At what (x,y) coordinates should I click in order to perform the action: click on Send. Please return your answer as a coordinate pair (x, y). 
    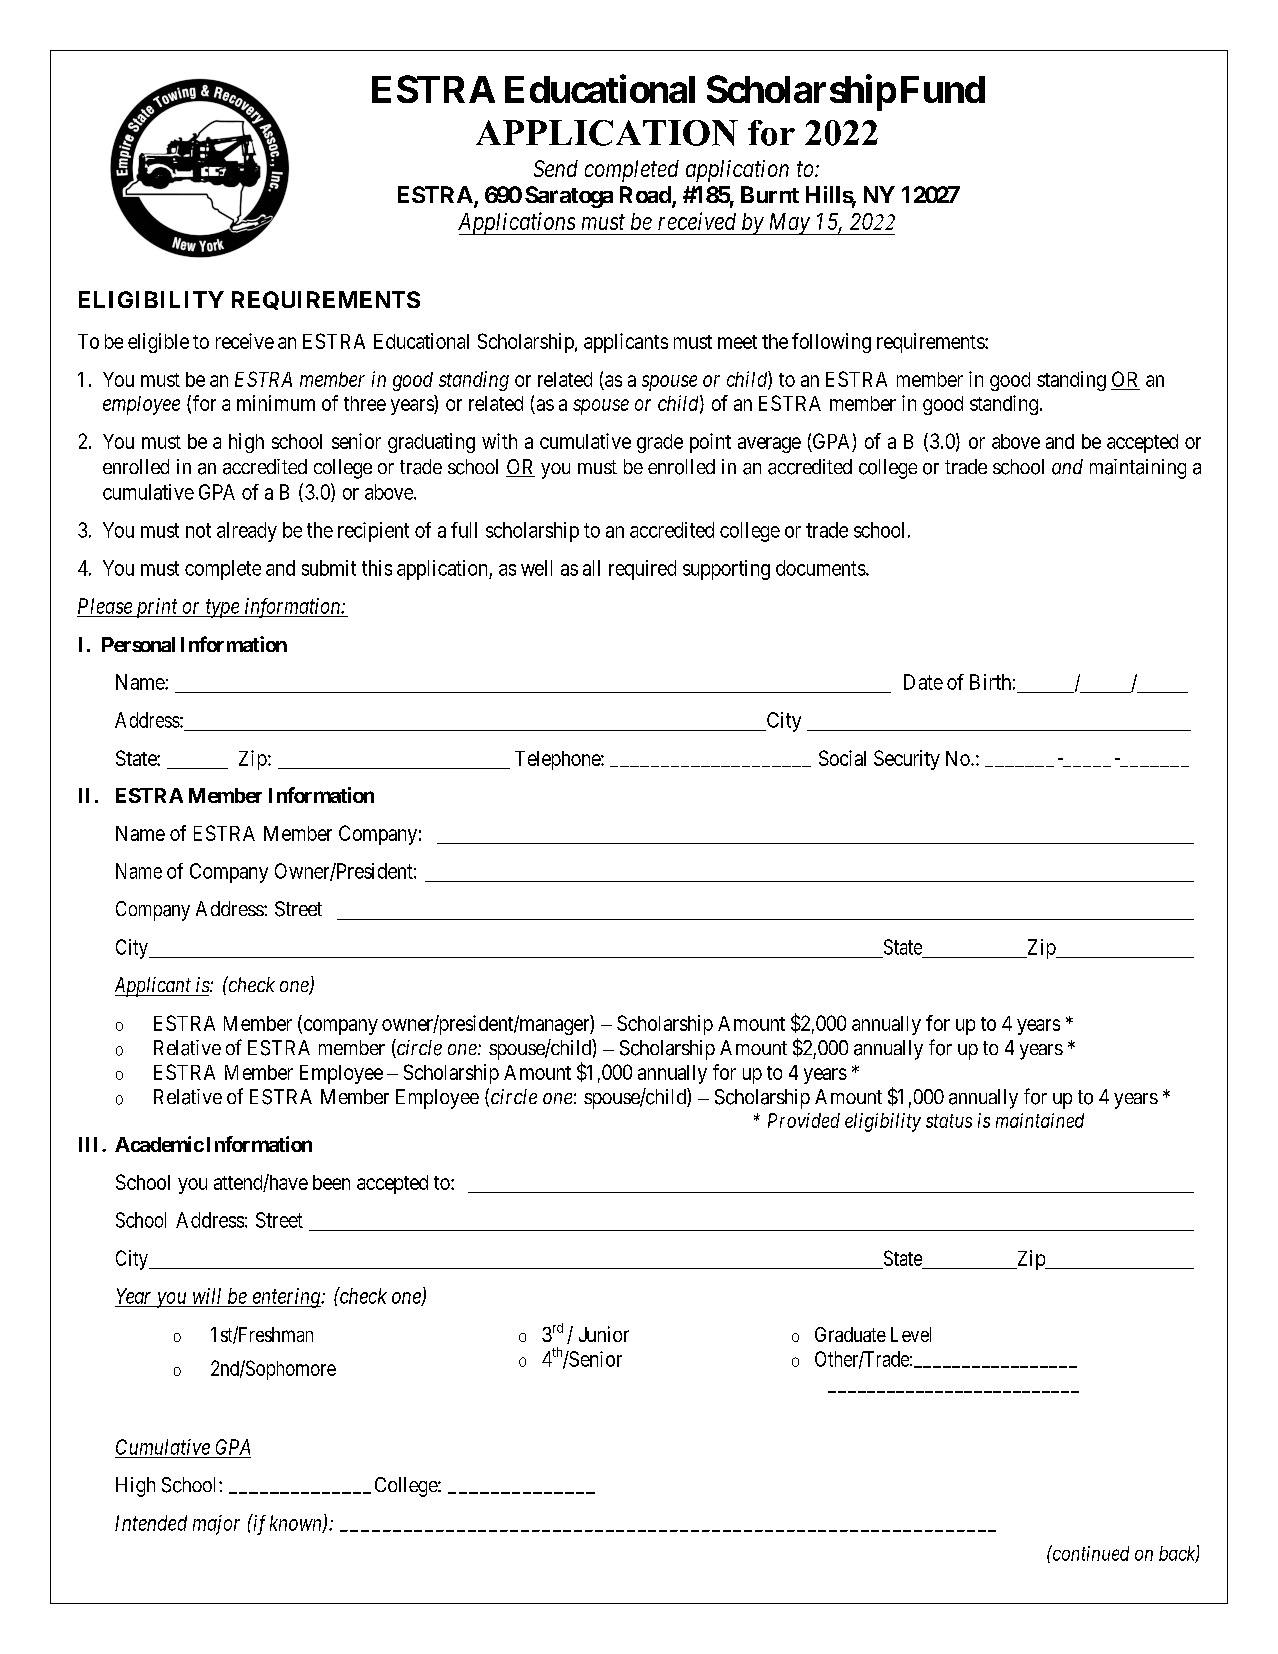
    Looking at the image, I should click on (556, 168).
